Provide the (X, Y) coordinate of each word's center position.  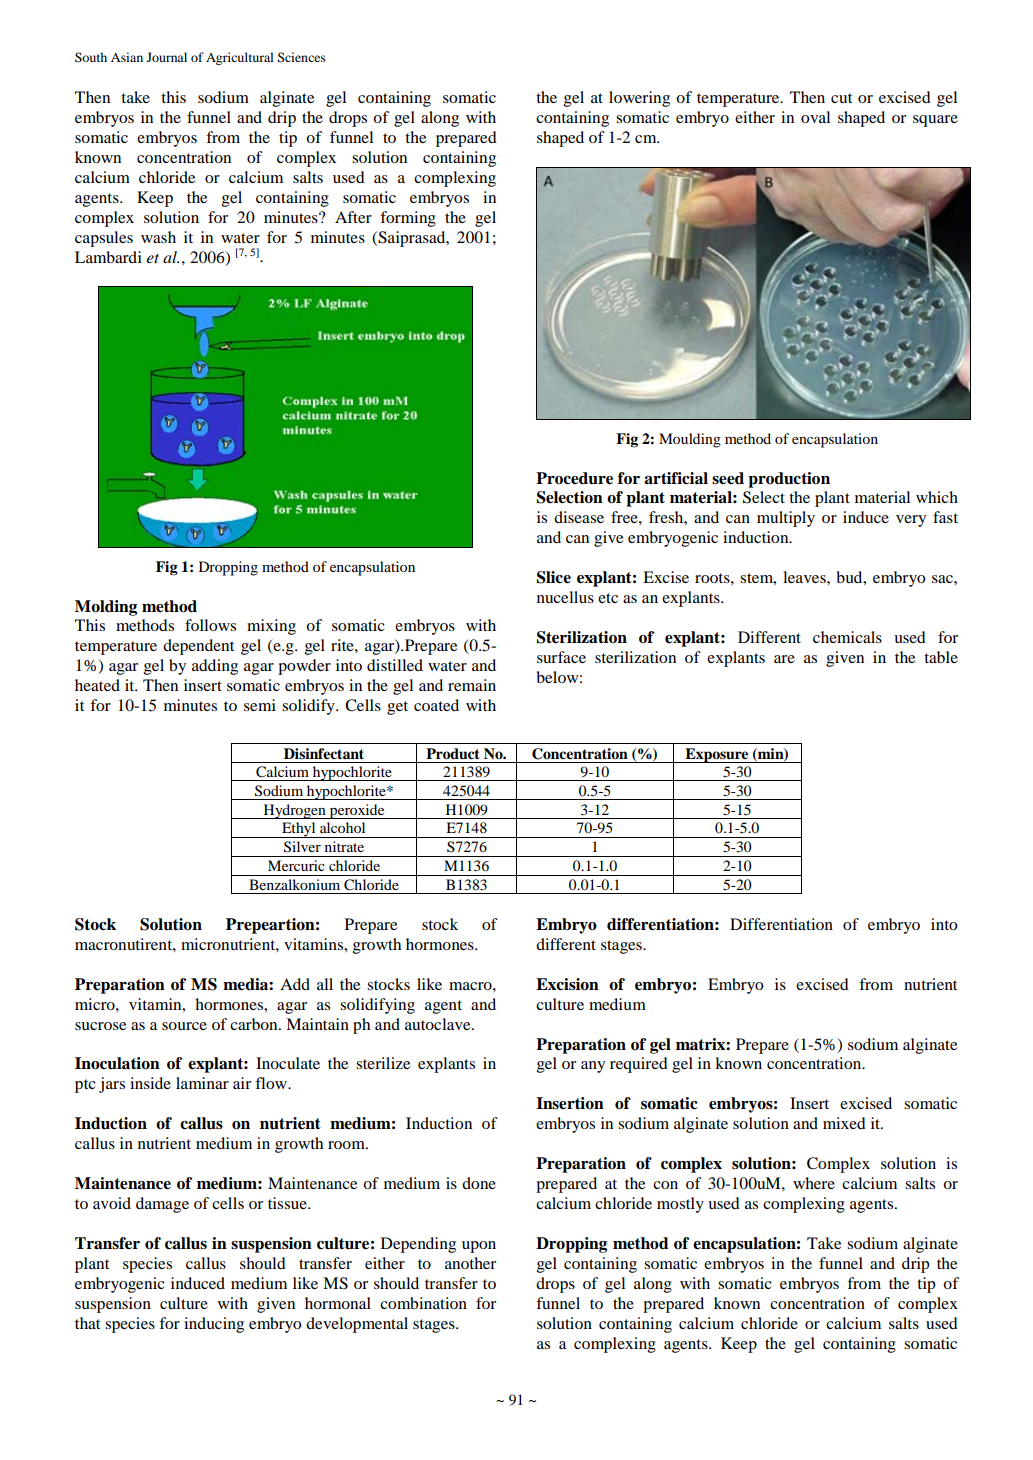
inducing (214, 1325)
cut (841, 98)
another (470, 1263)
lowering (639, 99)
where (814, 1183)
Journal (167, 57)
